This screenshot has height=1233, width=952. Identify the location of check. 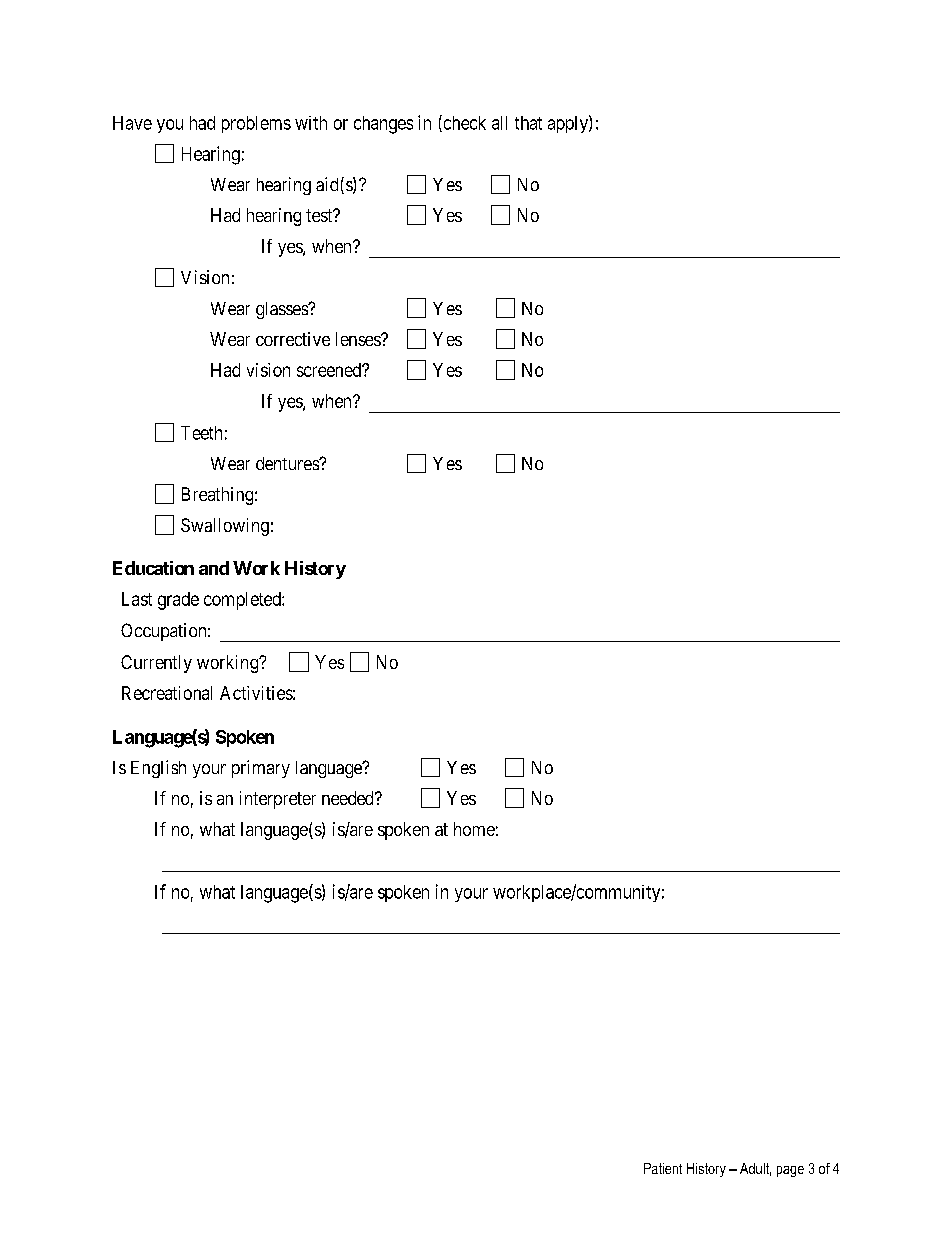
(463, 123).
